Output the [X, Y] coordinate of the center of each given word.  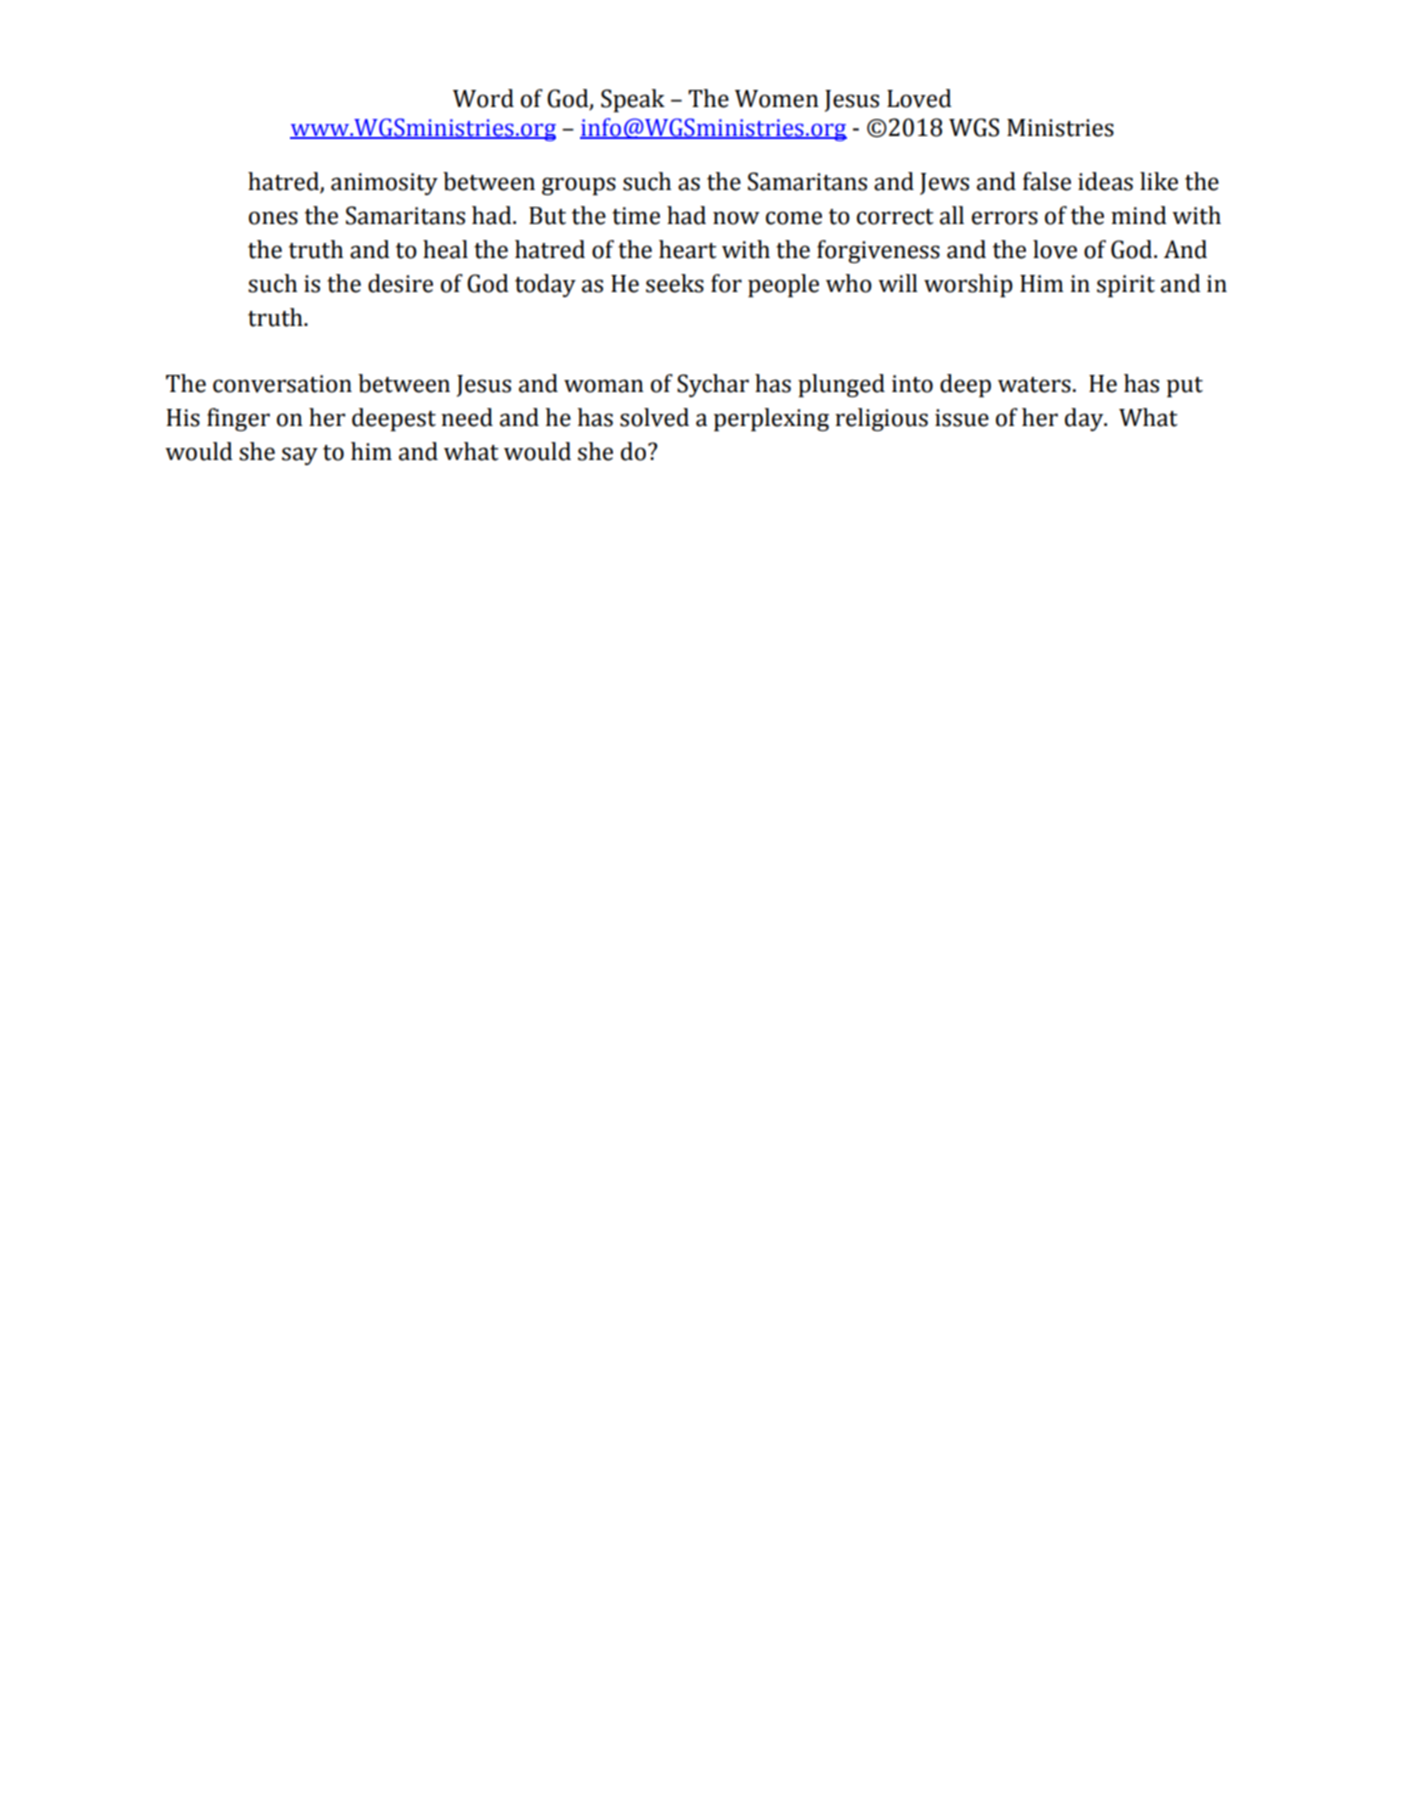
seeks [675, 283]
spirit [1126, 286]
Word [483, 98]
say [300, 456]
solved [654, 417]
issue [962, 418]
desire [400, 283]
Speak [633, 100]
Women [777, 99]
